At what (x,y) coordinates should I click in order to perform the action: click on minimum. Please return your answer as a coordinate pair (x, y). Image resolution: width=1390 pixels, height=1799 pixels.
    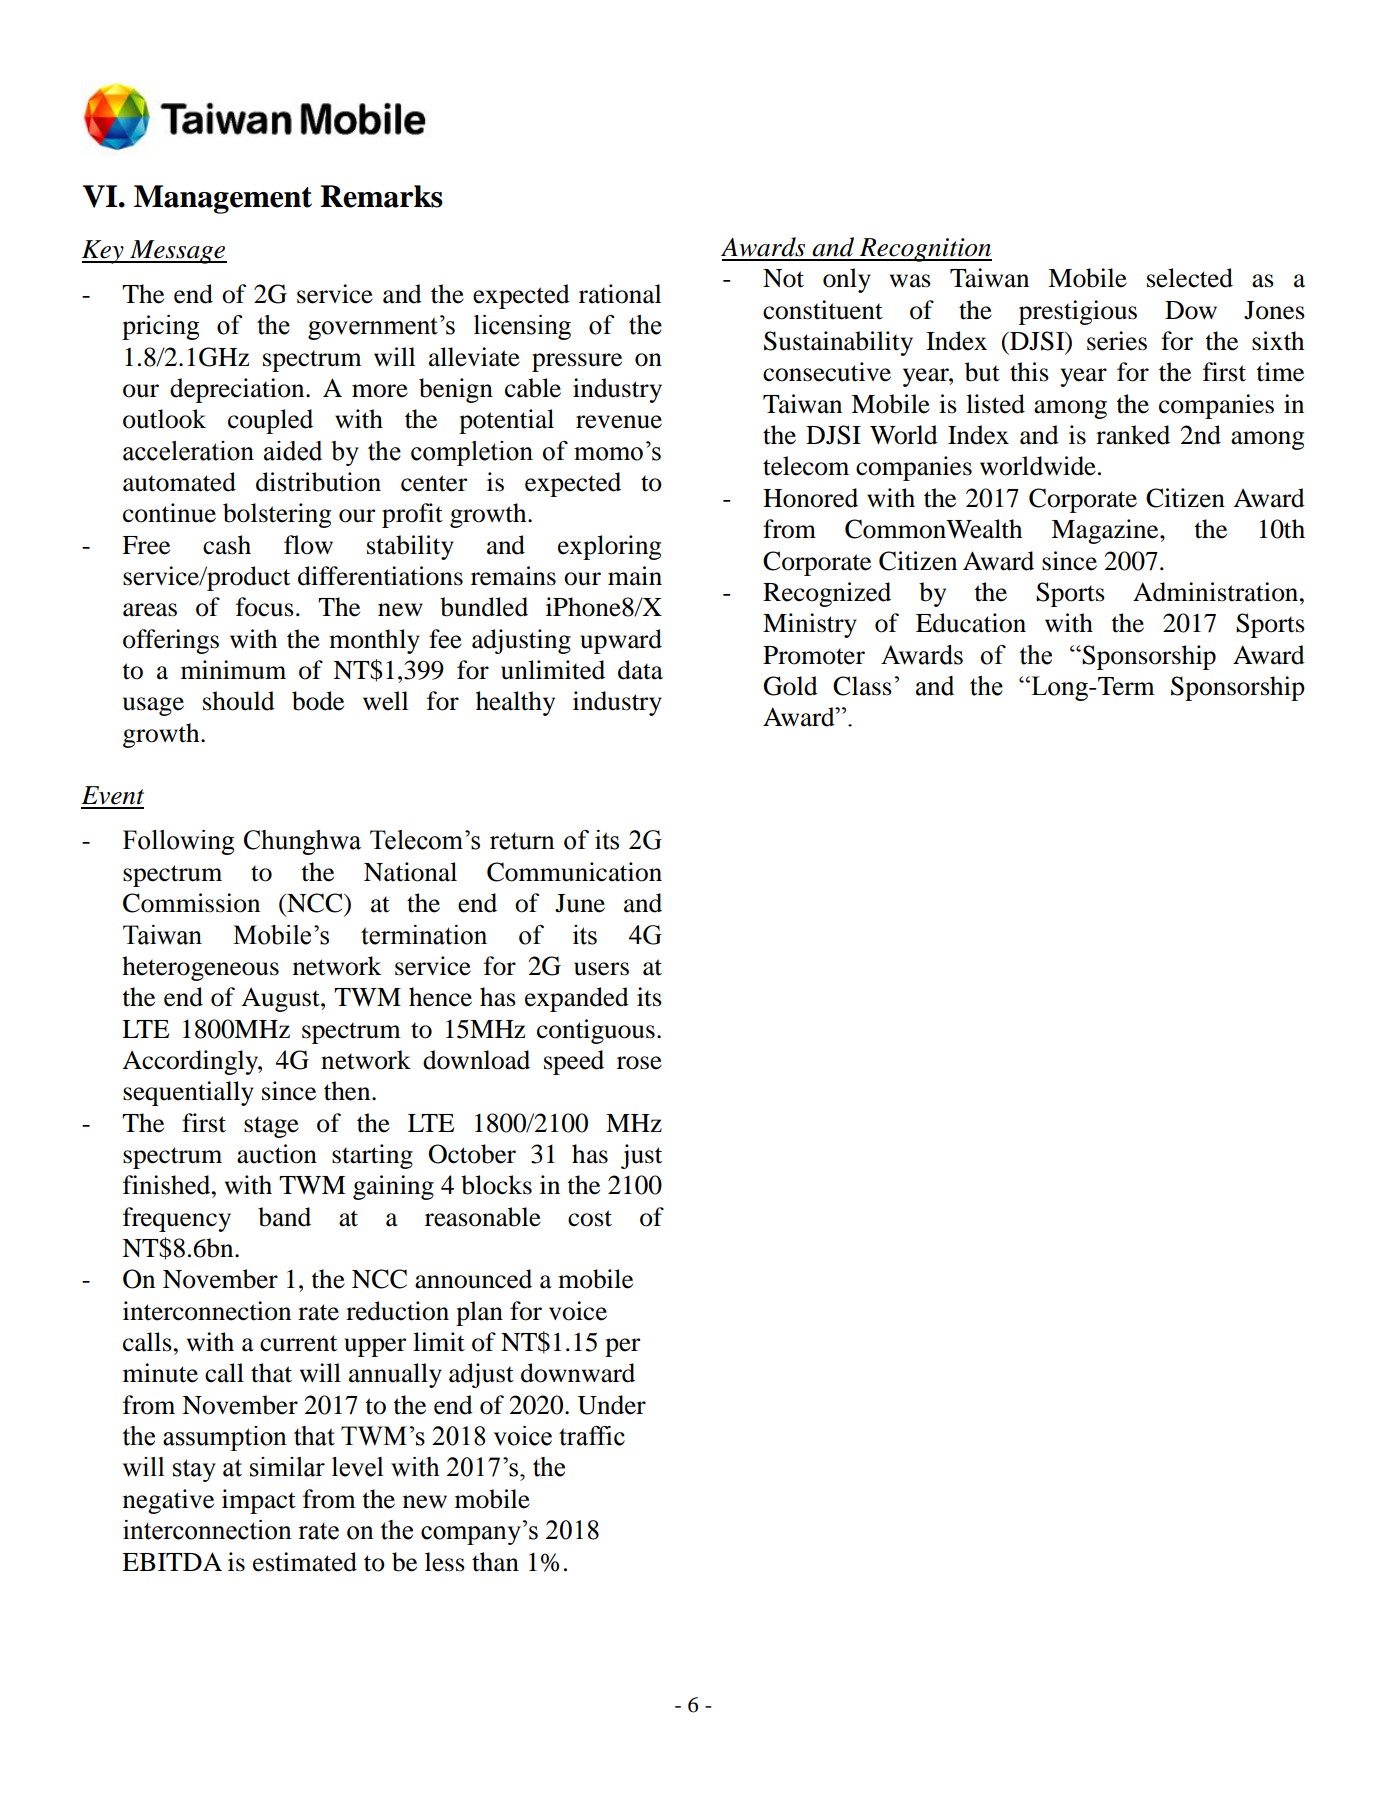
    Looking at the image, I should click on (233, 670).
